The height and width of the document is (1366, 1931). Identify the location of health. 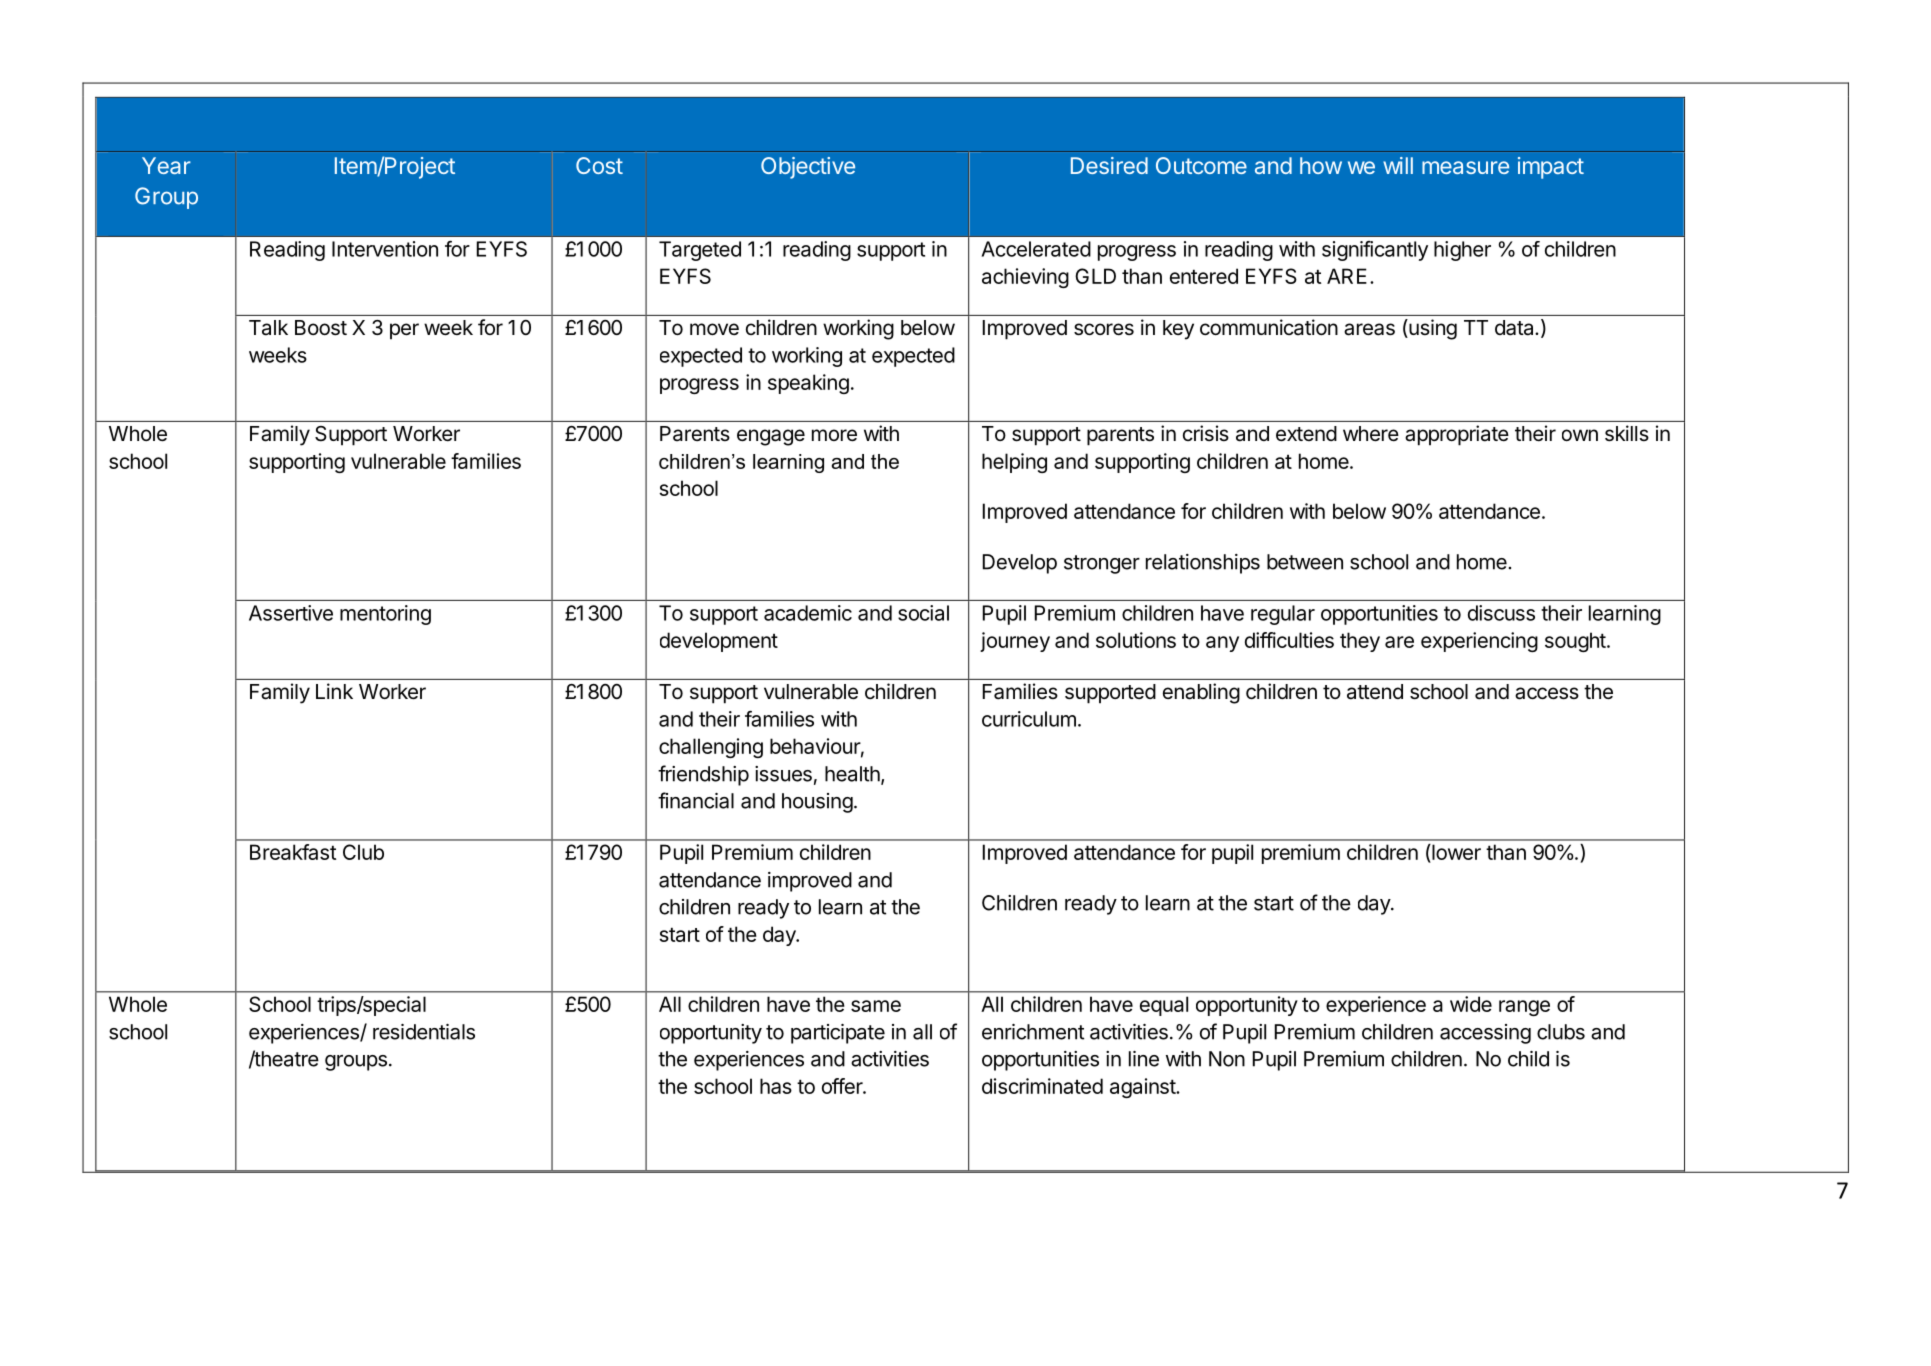
(853, 775).
